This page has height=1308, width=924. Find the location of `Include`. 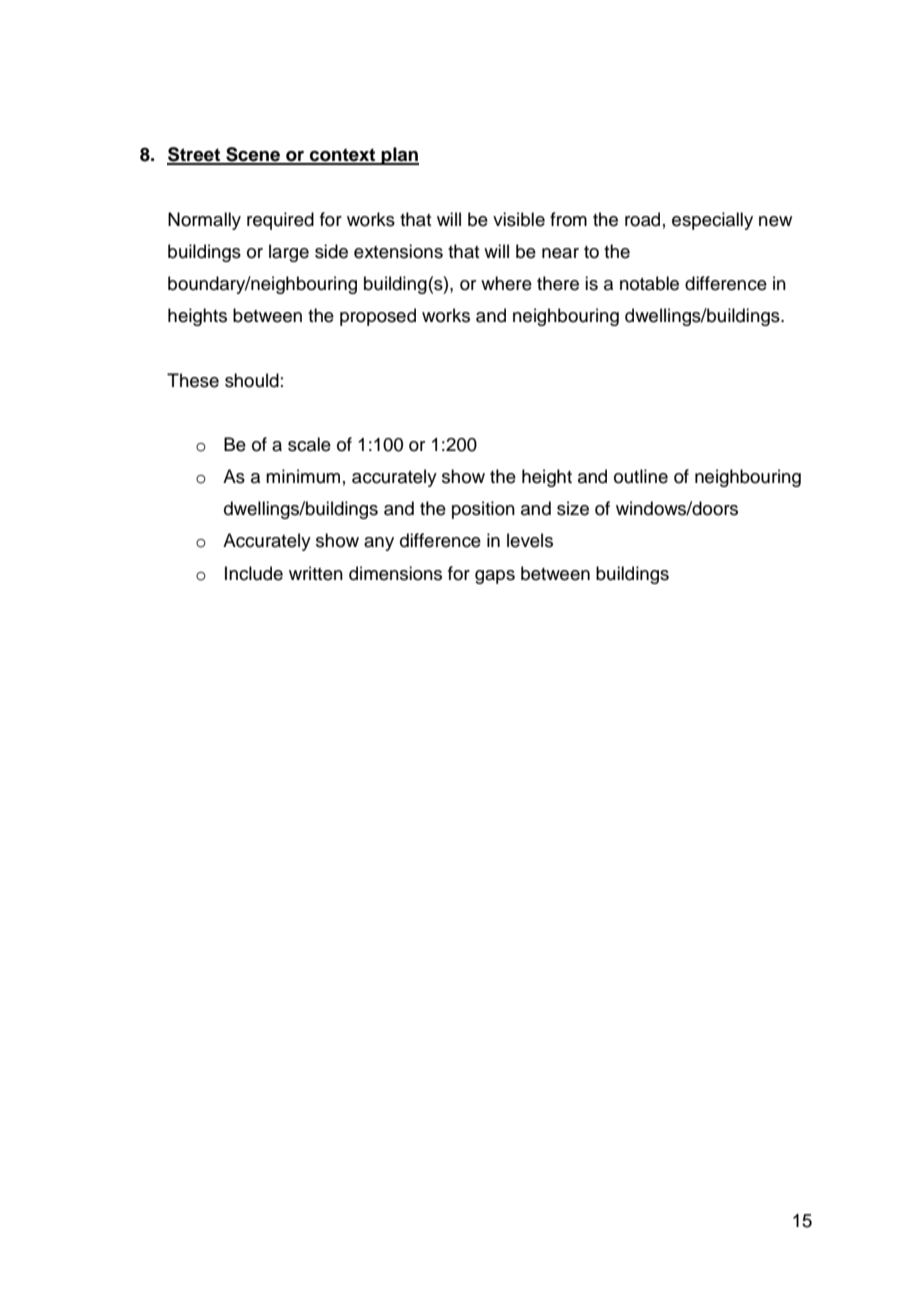

Include is located at coordinates (254, 573).
